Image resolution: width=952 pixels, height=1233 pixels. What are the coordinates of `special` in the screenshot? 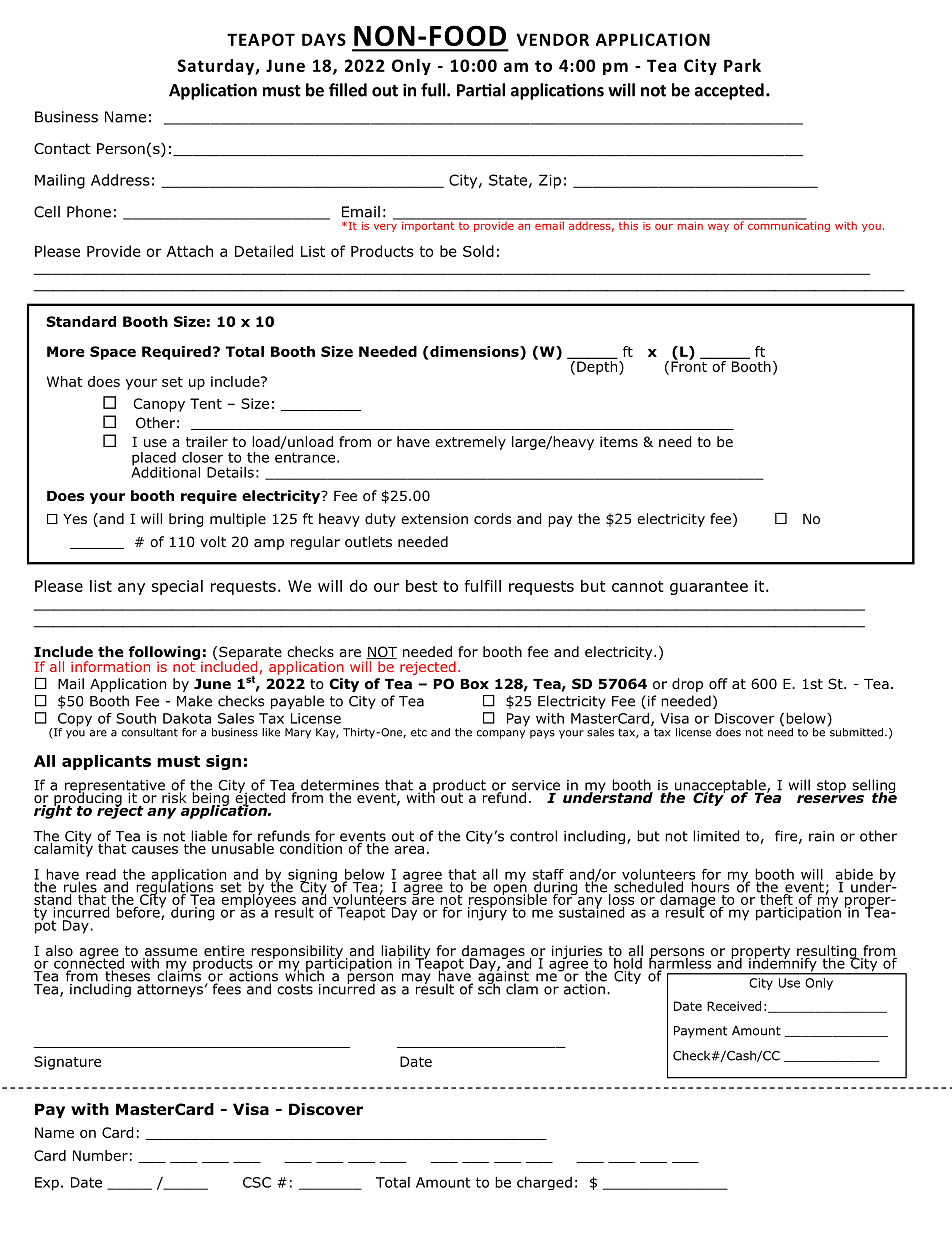 It's located at (177, 587).
